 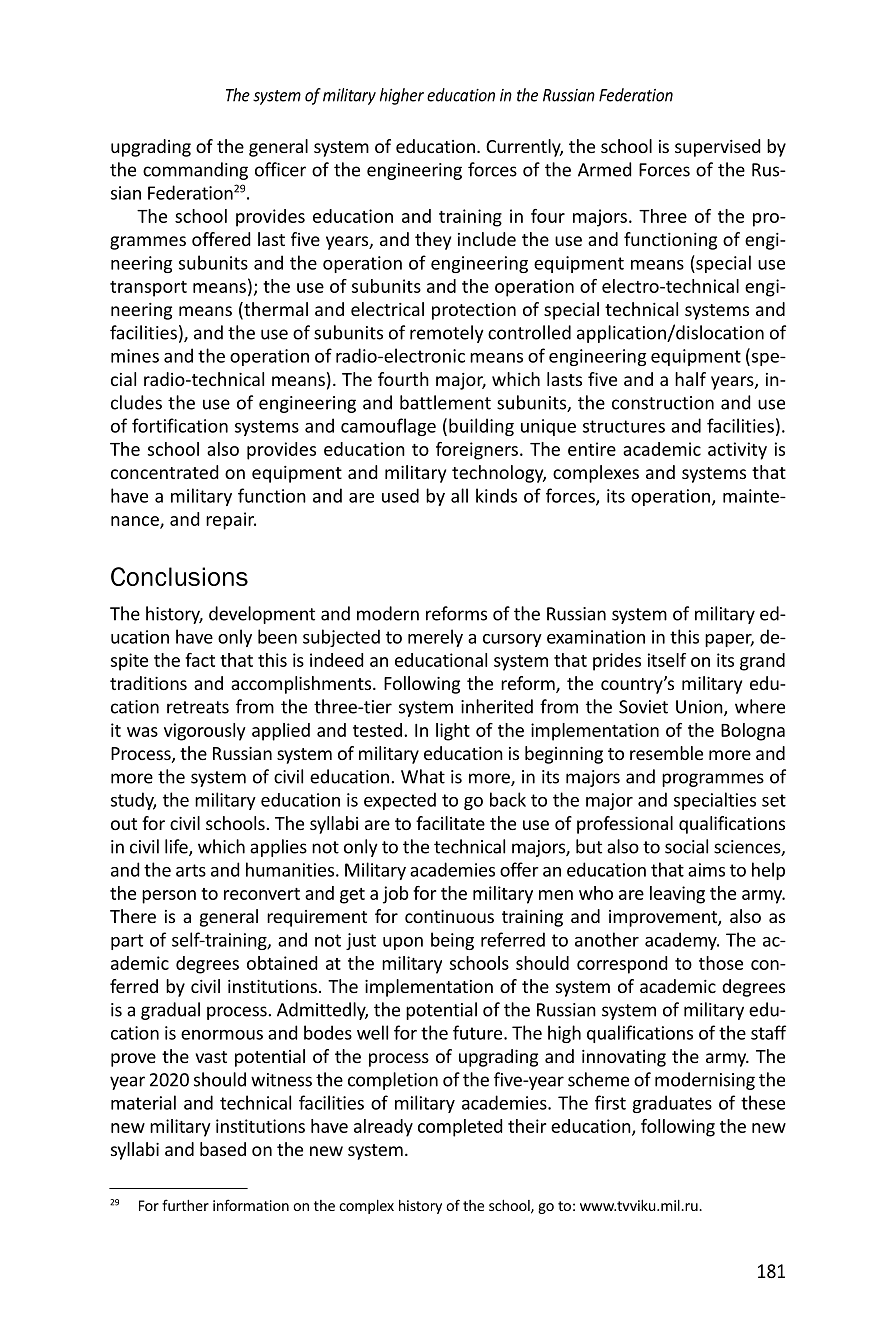 I want to click on life, so click(x=177, y=847).
